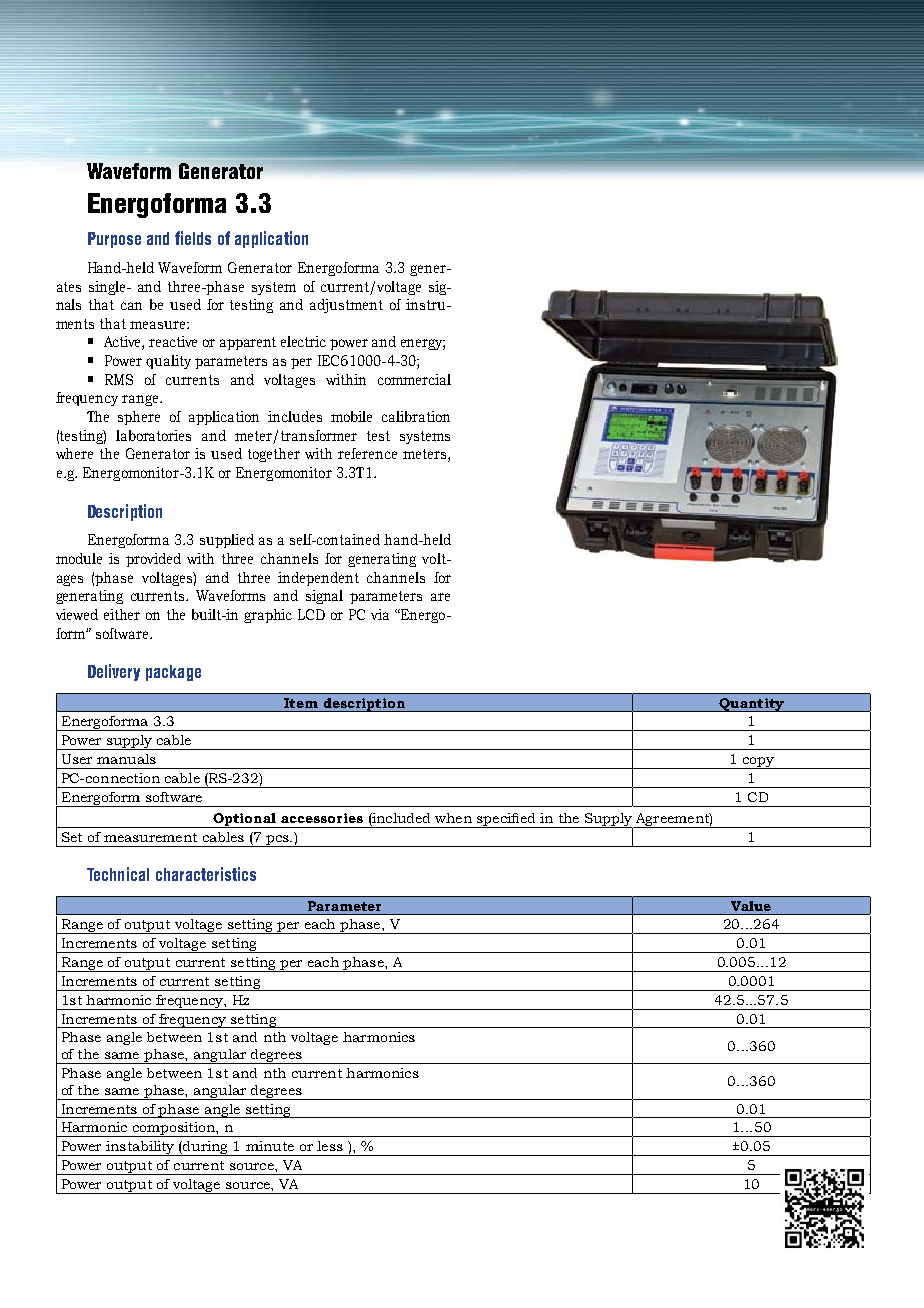 The image size is (924, 1308). I want to click on Quantity, so click(751, 705).
